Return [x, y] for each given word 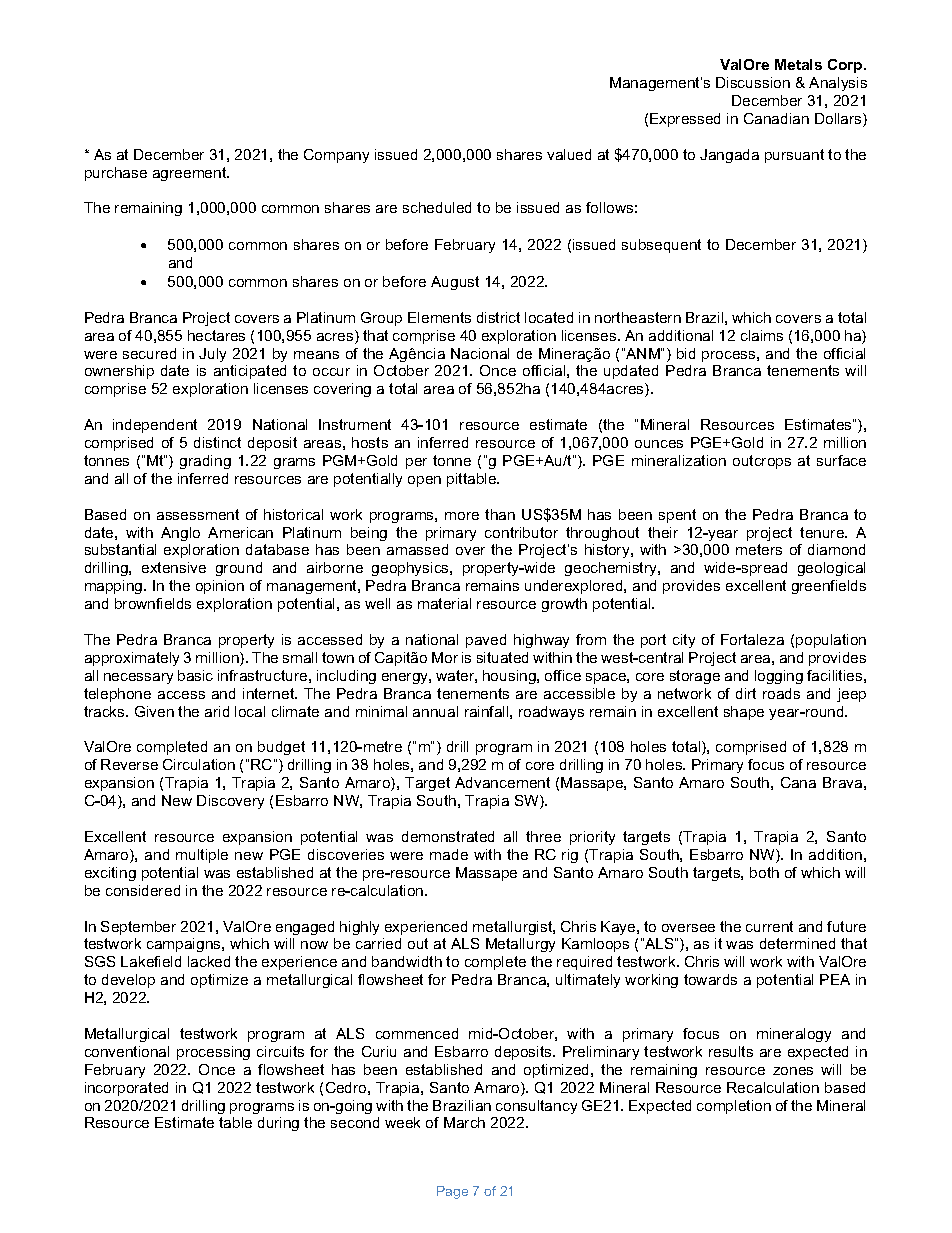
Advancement [502, 782]
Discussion [753, 82]
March [464, 1122]
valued [569, 154]
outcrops [762, 462]
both [764, 872]
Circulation [199, 764]
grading [205, 462]
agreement [191, 174]
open [424, 481]
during [278, 1124]
